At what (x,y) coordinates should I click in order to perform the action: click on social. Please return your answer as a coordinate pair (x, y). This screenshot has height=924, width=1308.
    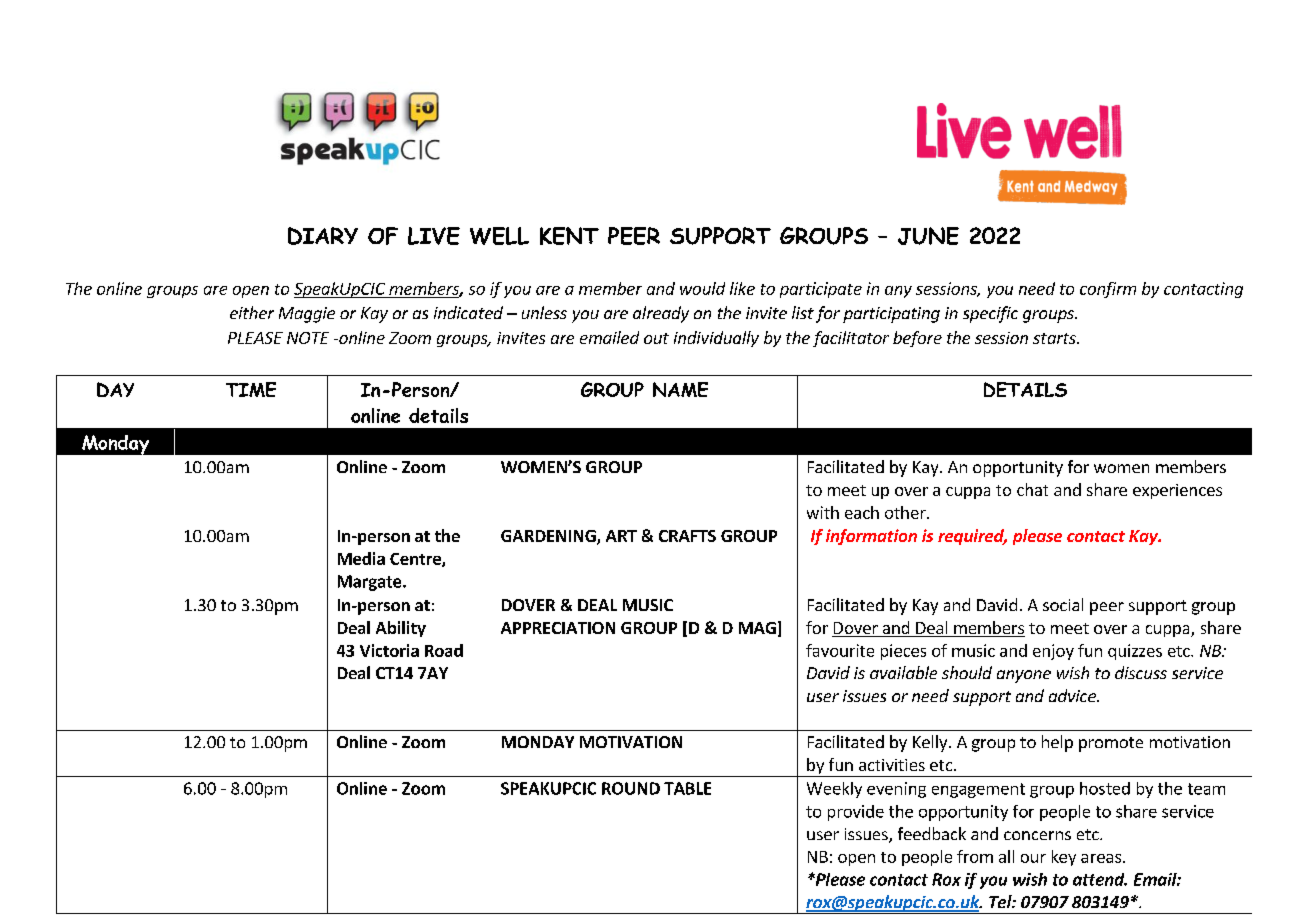
    Looking at the image, I should click on (1063, 604).
